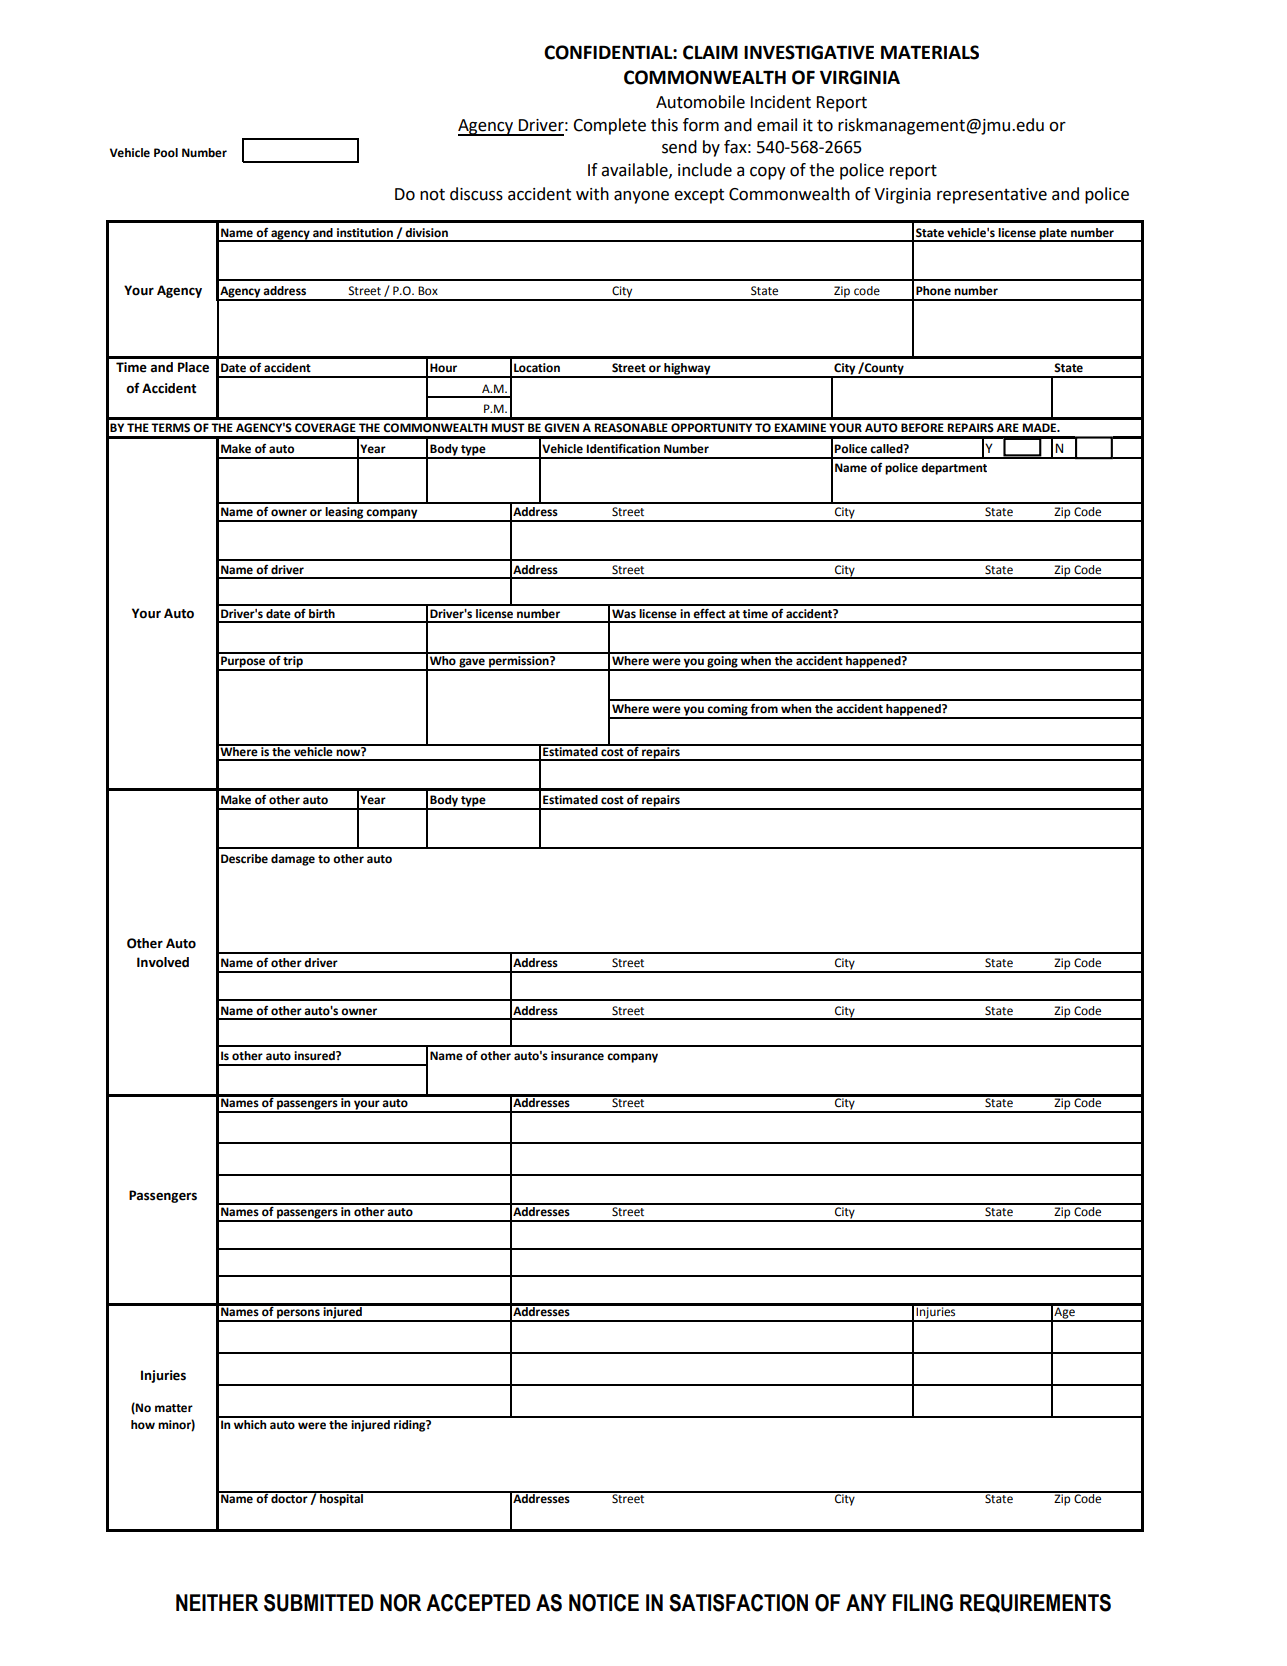 The width and height of the image is (1287, 1666). Describe the element at coordinates (244, 859) in the image. I see `Describe` at that location.
